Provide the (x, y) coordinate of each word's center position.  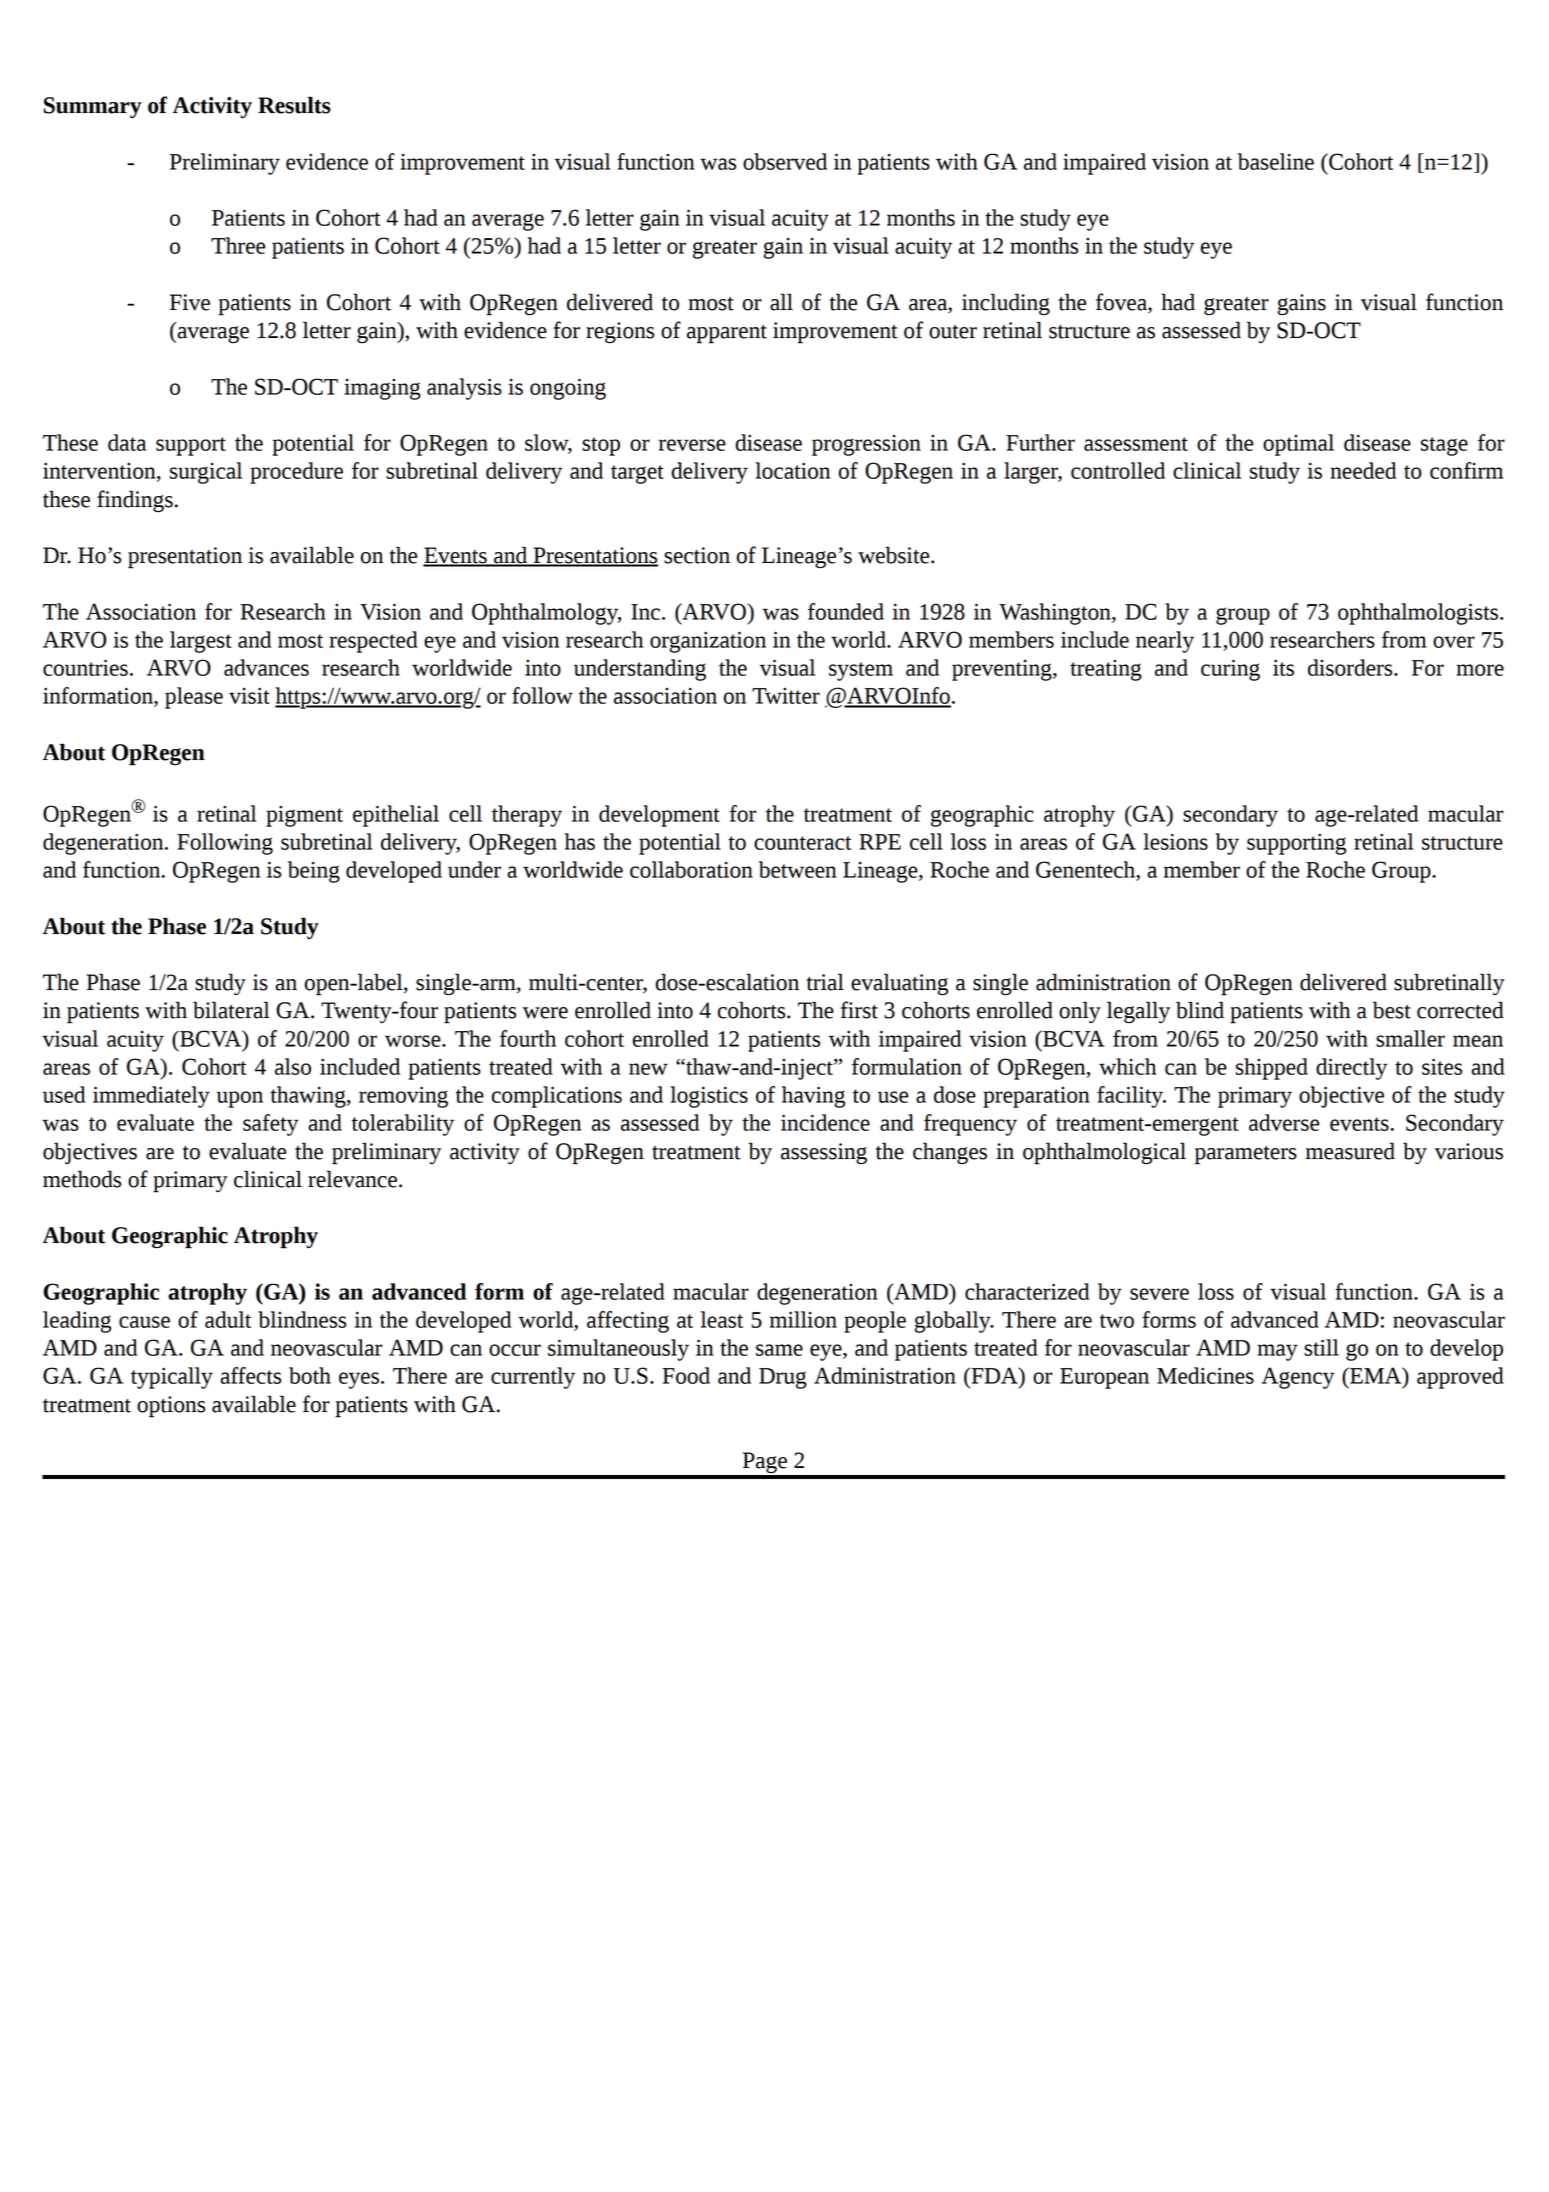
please (194, 698)
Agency (1298, 1378)
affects (250, 1375)
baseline (1276, 161)
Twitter (786, 696)
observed (785, 161)
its (1283, 667)
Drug (783, 1378)
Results (294, 105)
